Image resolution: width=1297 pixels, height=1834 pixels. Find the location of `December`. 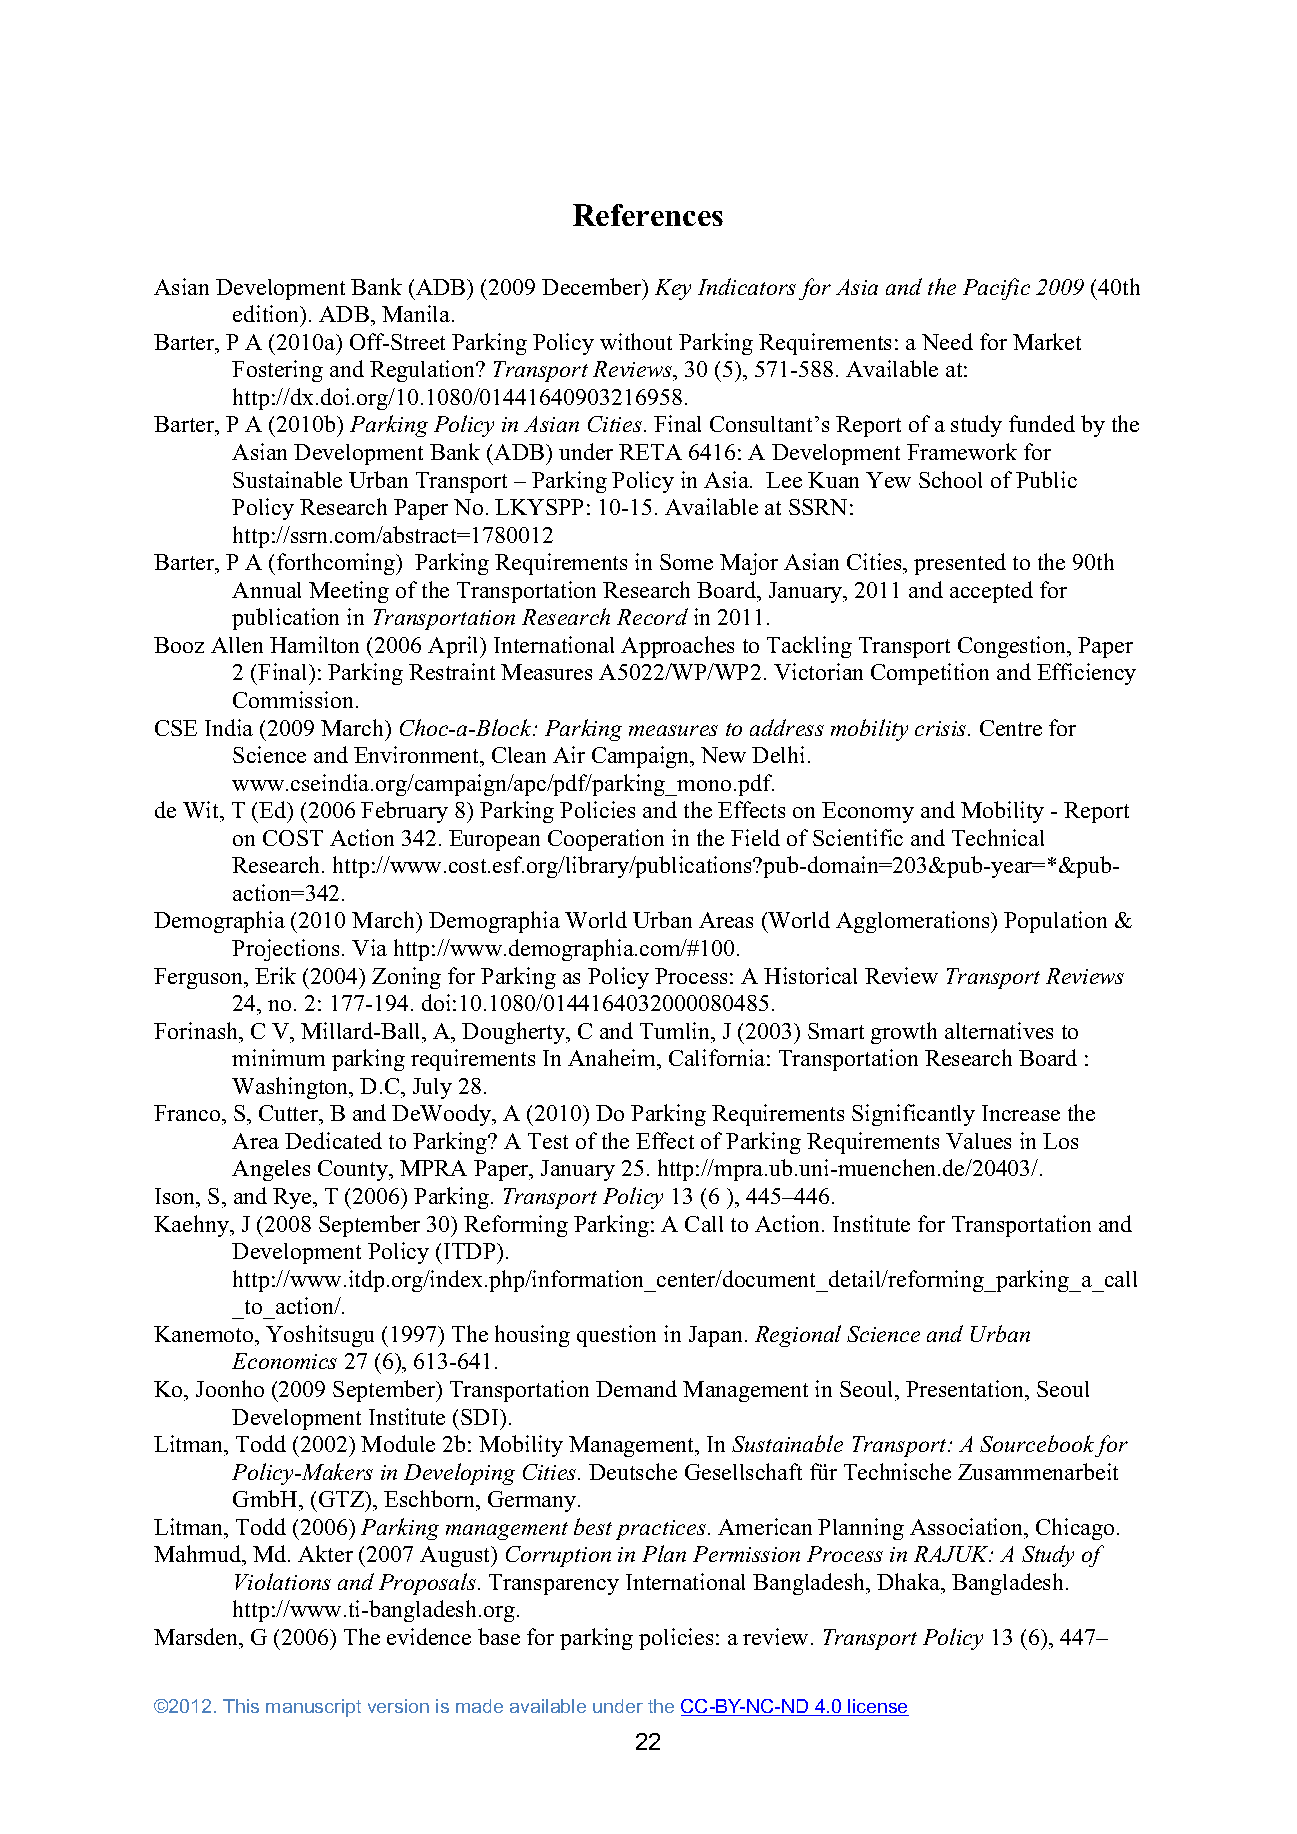

December is located at coordinates (593, 286).
